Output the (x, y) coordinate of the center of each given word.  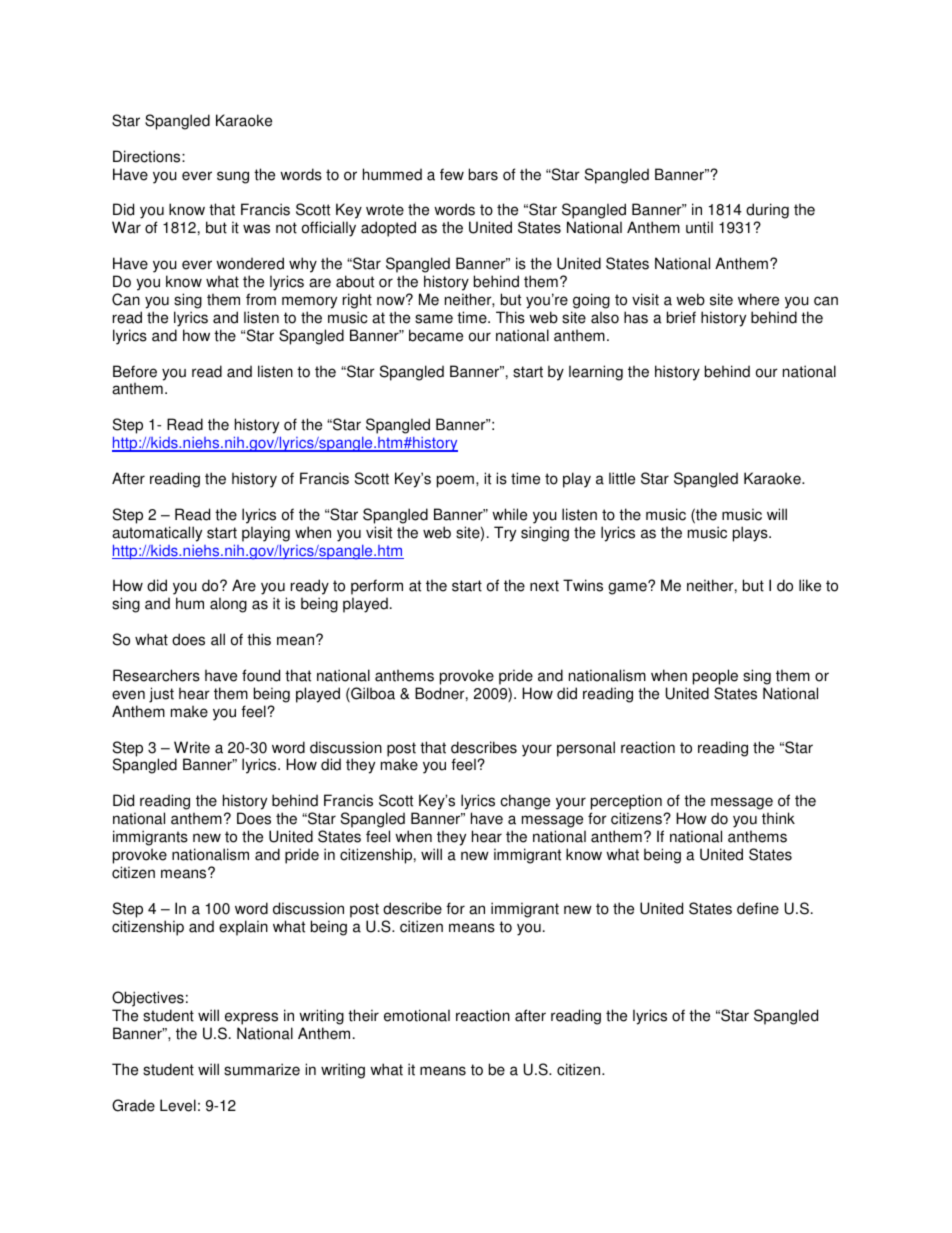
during (767, 212)
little (622, 478)
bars (483, 174)
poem (455, 481)
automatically (157, 534)
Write (192, 747)
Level (178, 1105)
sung (233, 177)
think (778, 818)
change (525, 802)
